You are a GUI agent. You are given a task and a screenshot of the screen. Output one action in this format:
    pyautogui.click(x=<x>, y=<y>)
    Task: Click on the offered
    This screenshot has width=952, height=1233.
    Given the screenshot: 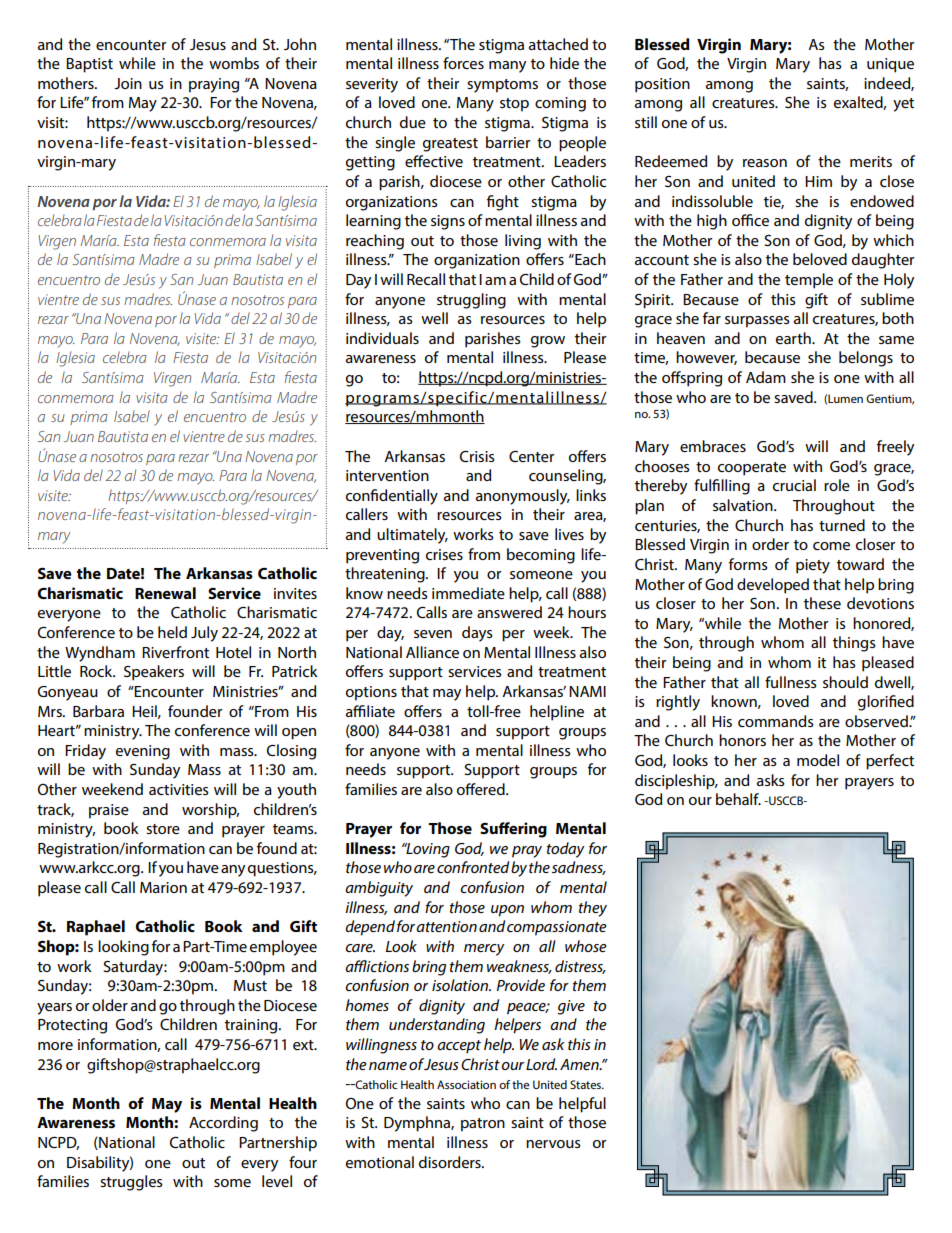 What is the action you would take?
    pyautogui.click(x=482, y=789)
